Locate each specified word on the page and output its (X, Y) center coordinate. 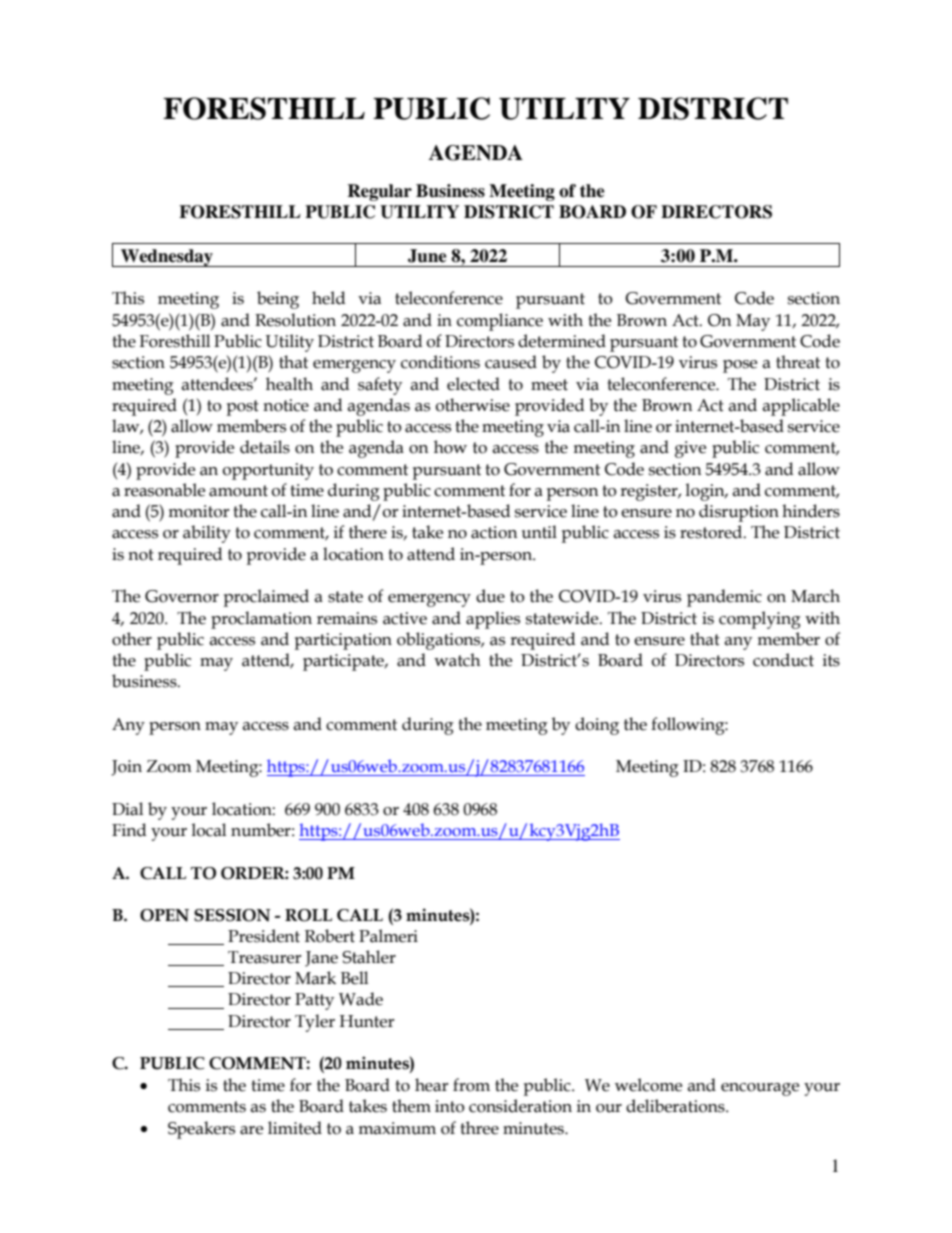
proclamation (261, 620)
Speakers (201, 1130)
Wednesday (167, 258)
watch (457, 660)
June (427, 256)
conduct (783, 660)
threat (798, 362)
